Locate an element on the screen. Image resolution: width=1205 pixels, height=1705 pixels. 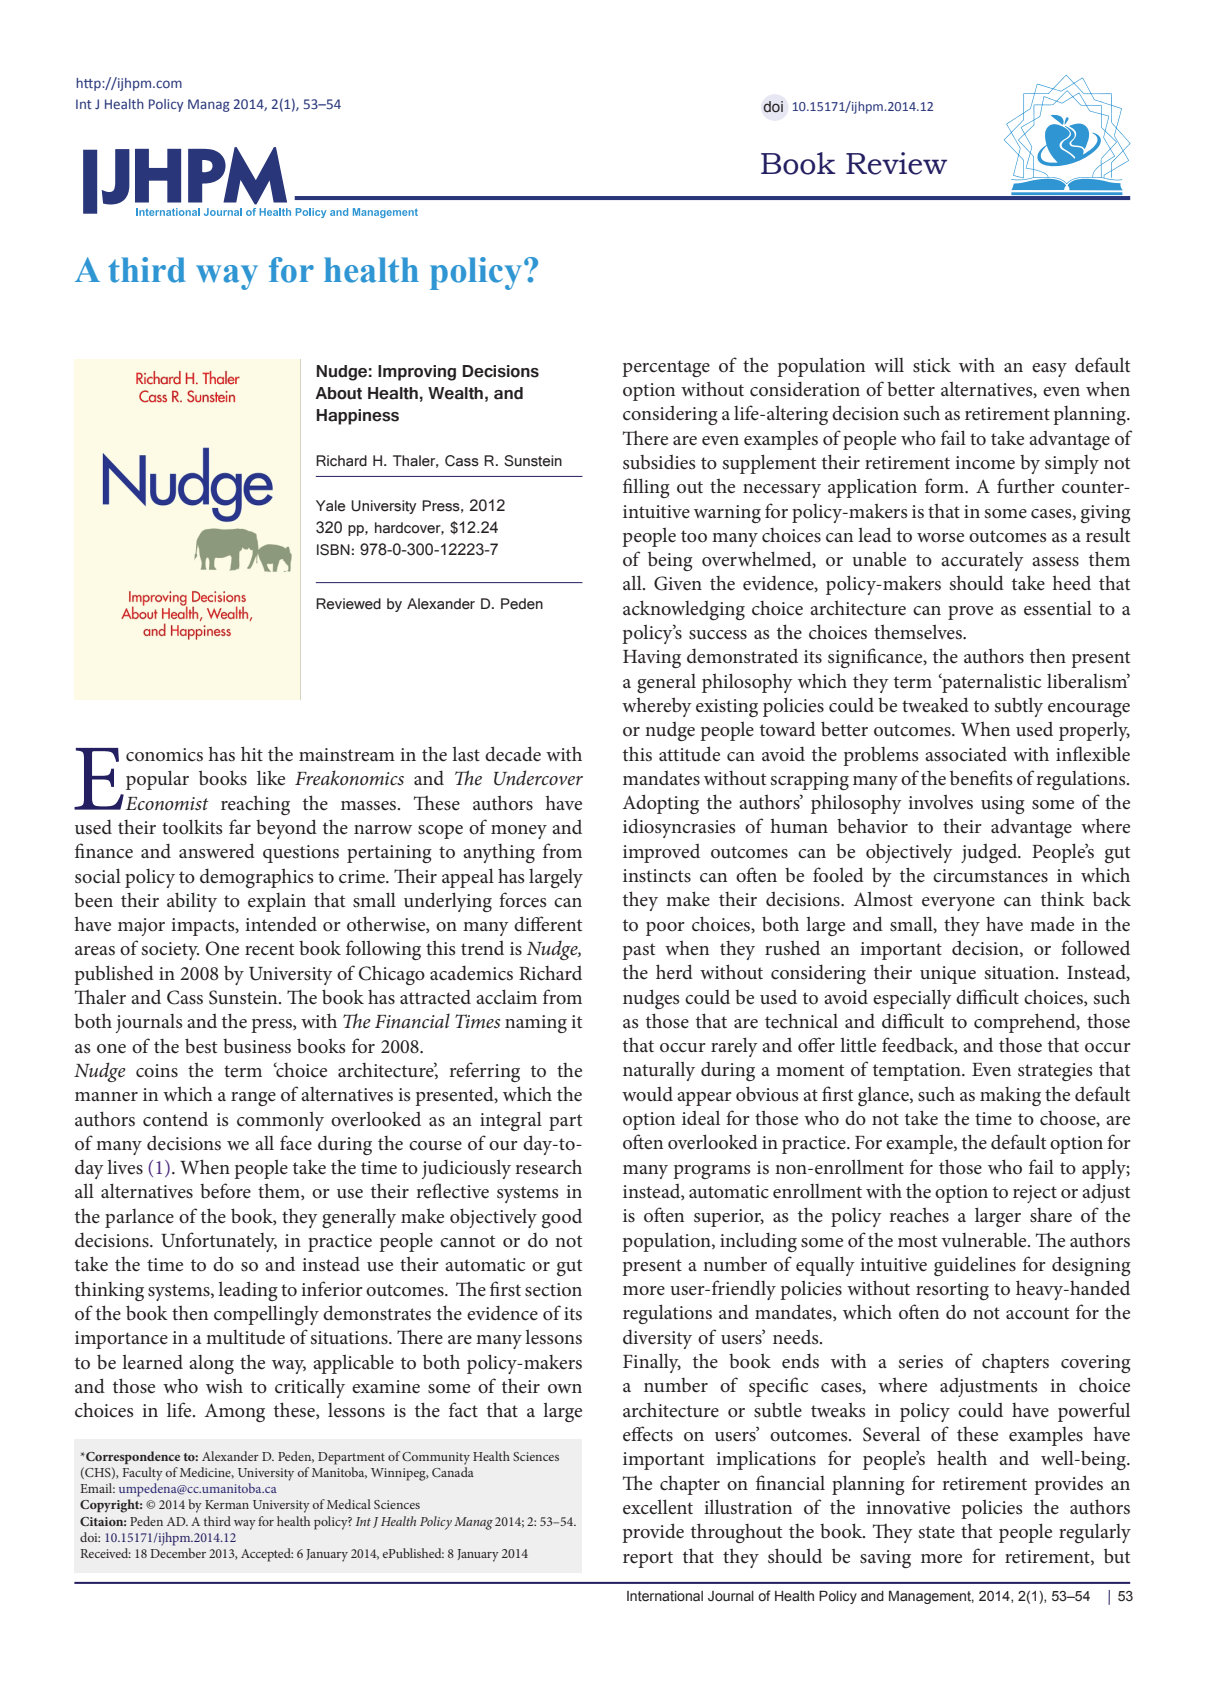
percentage is located at coordinates (666, 368).
